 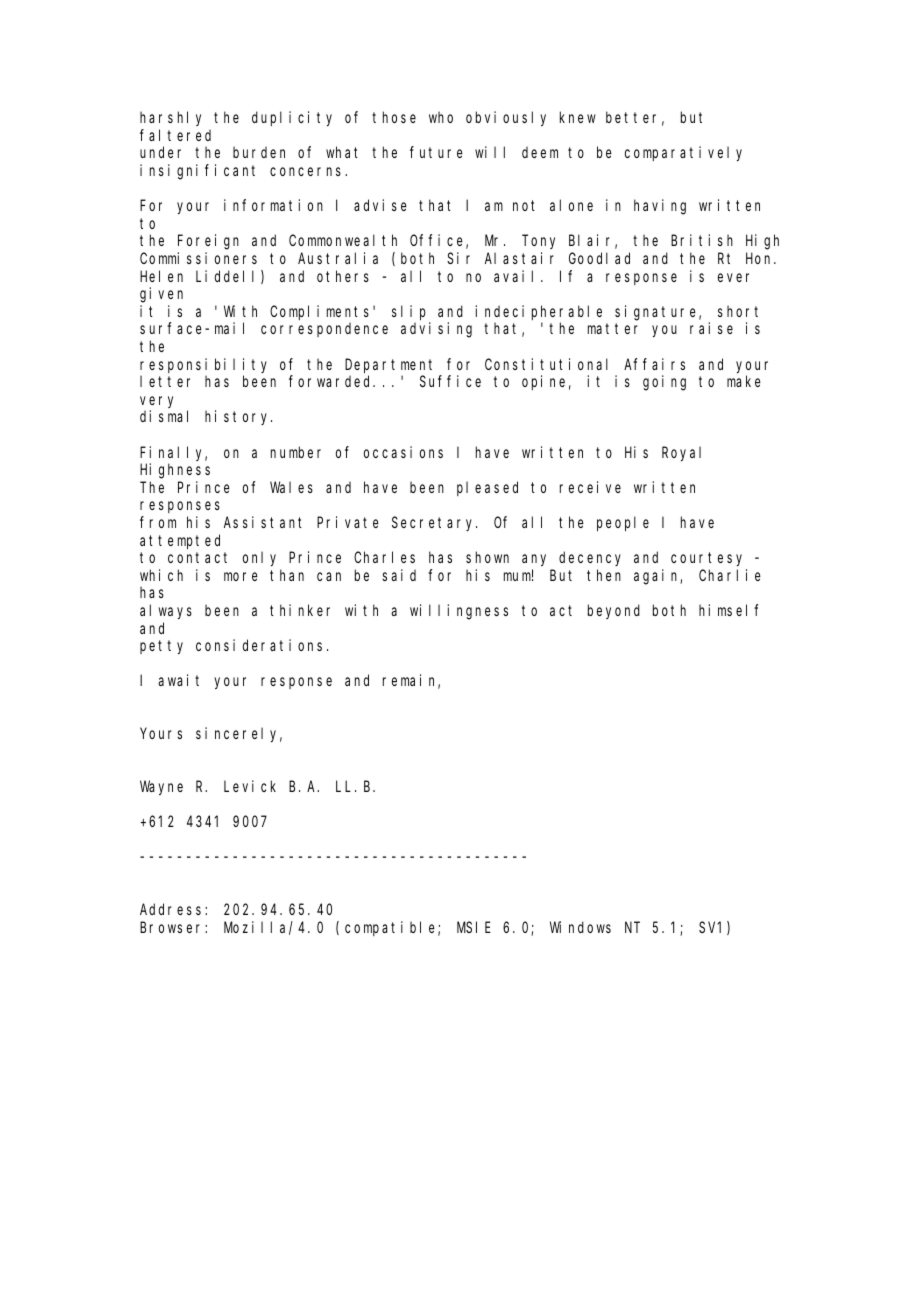 I want to click on attempted, so click(x=180, y=541).
